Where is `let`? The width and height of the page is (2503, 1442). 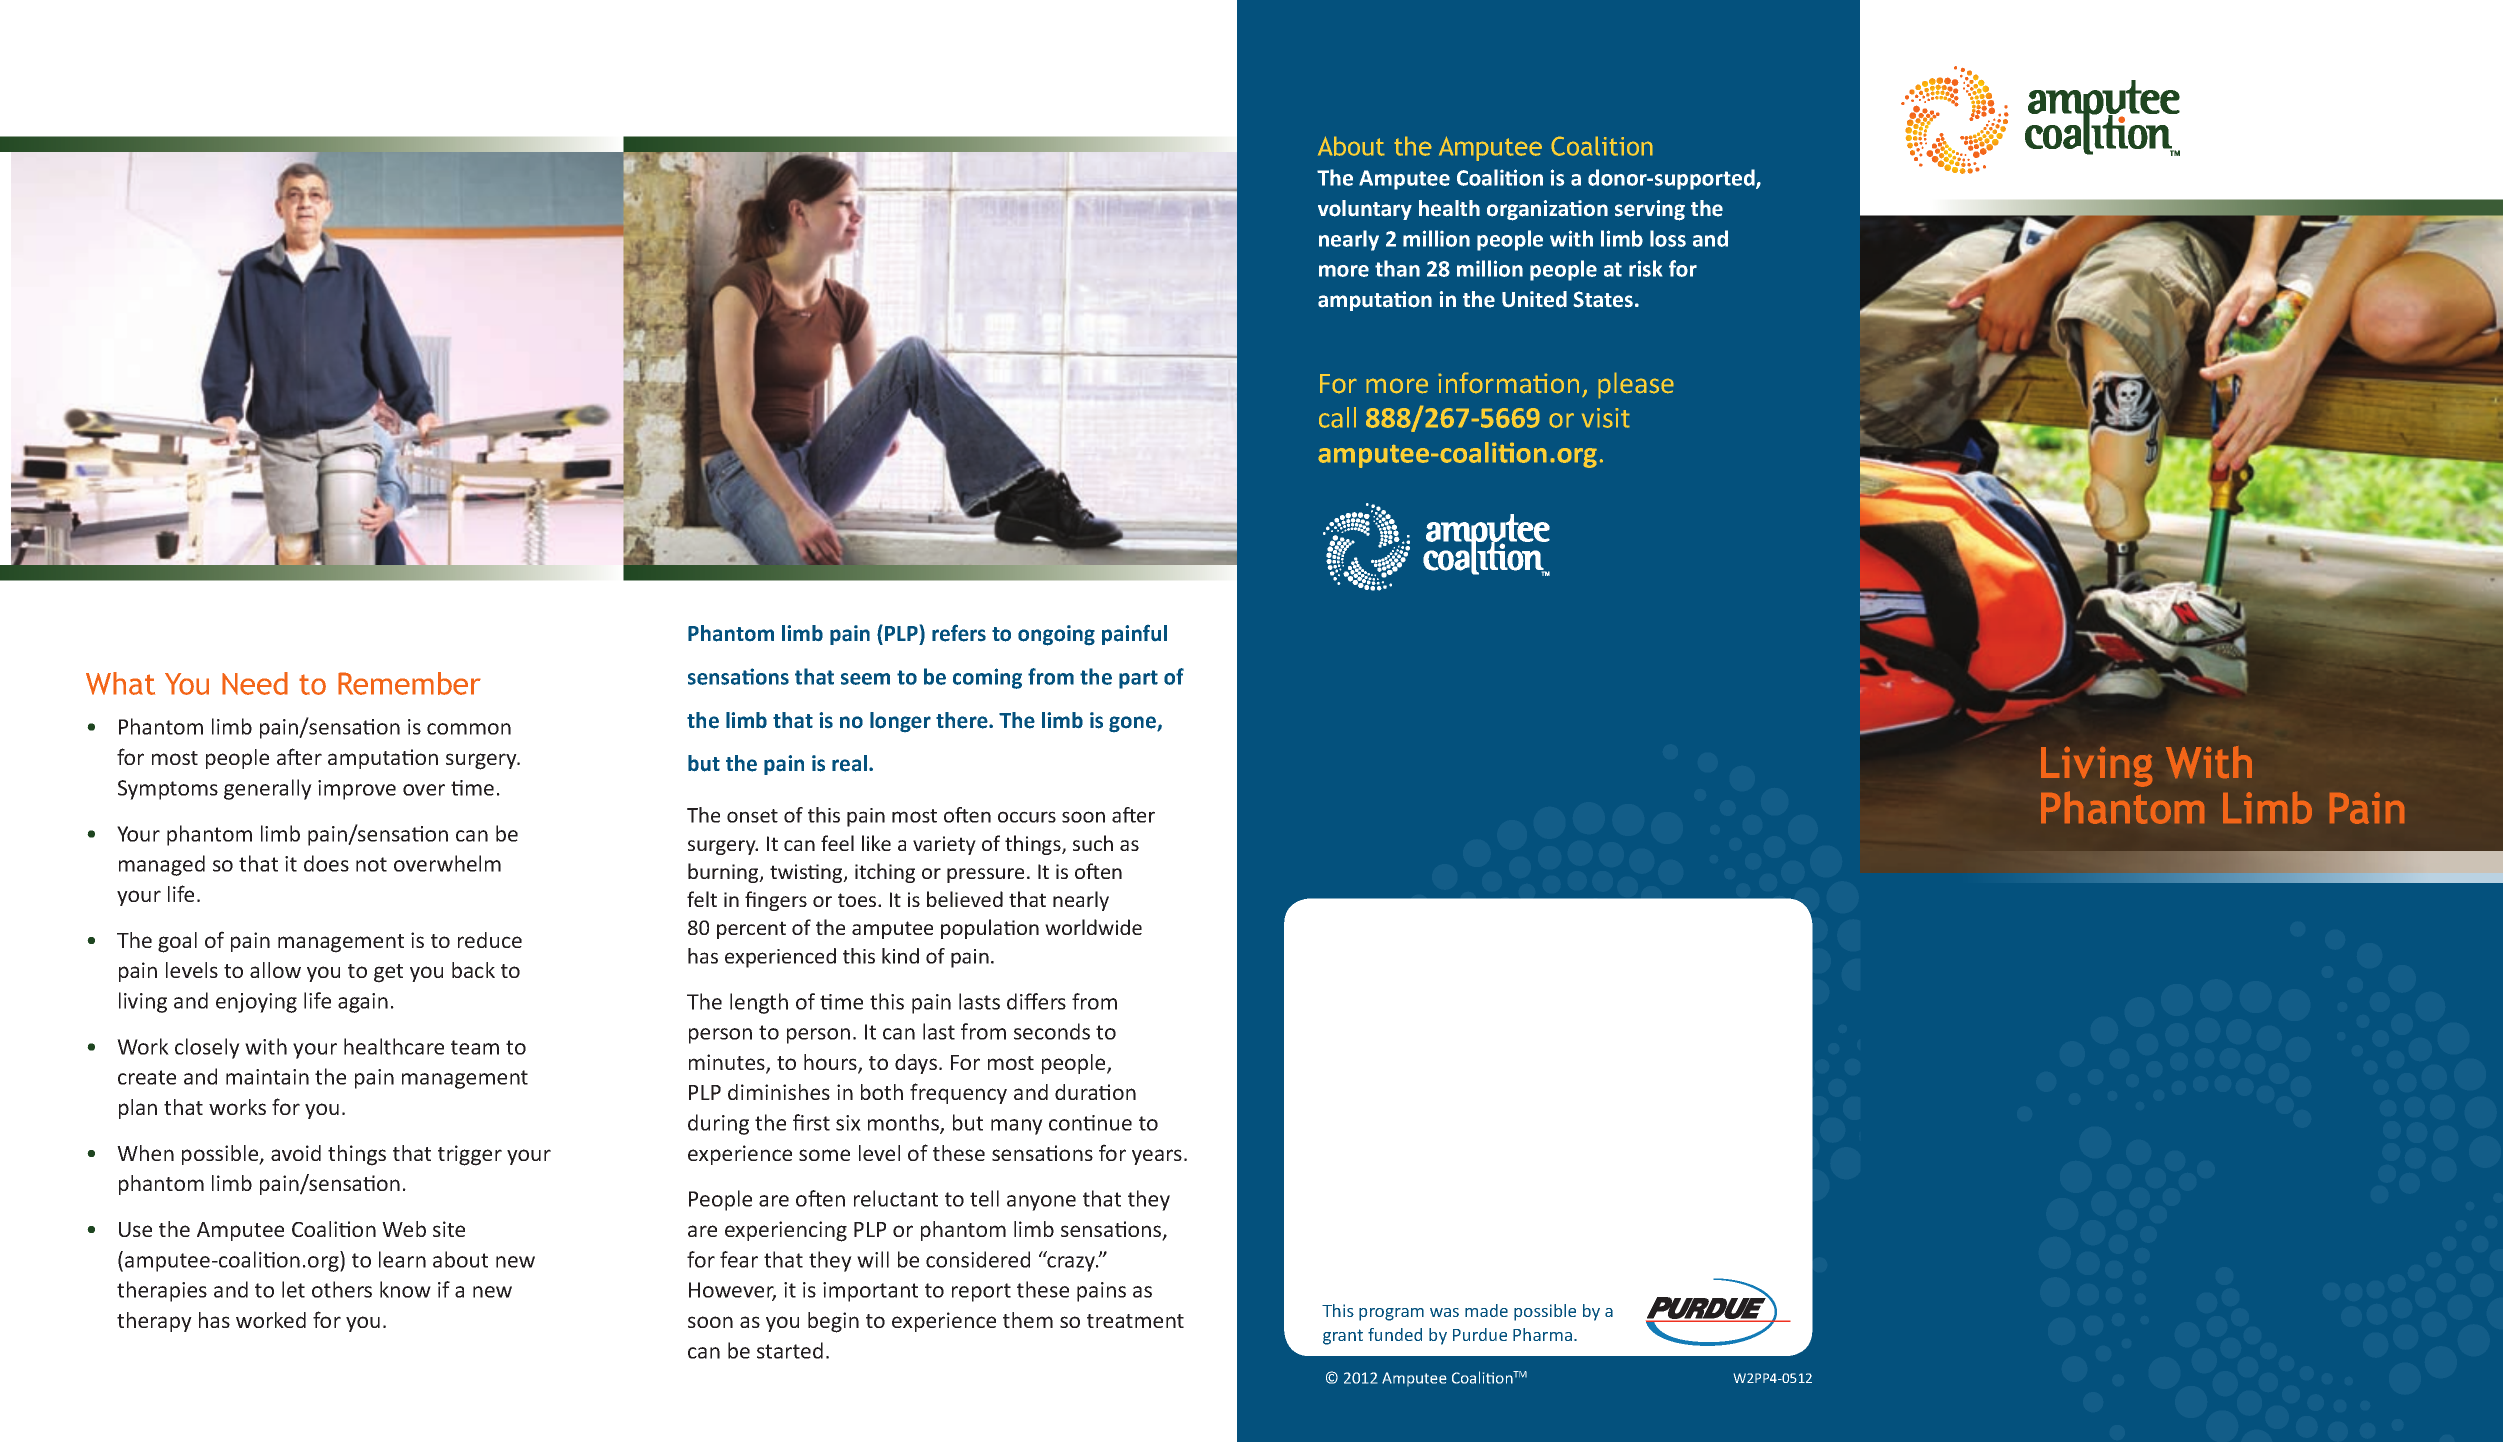 let is located at coordinates (293, 1289).
